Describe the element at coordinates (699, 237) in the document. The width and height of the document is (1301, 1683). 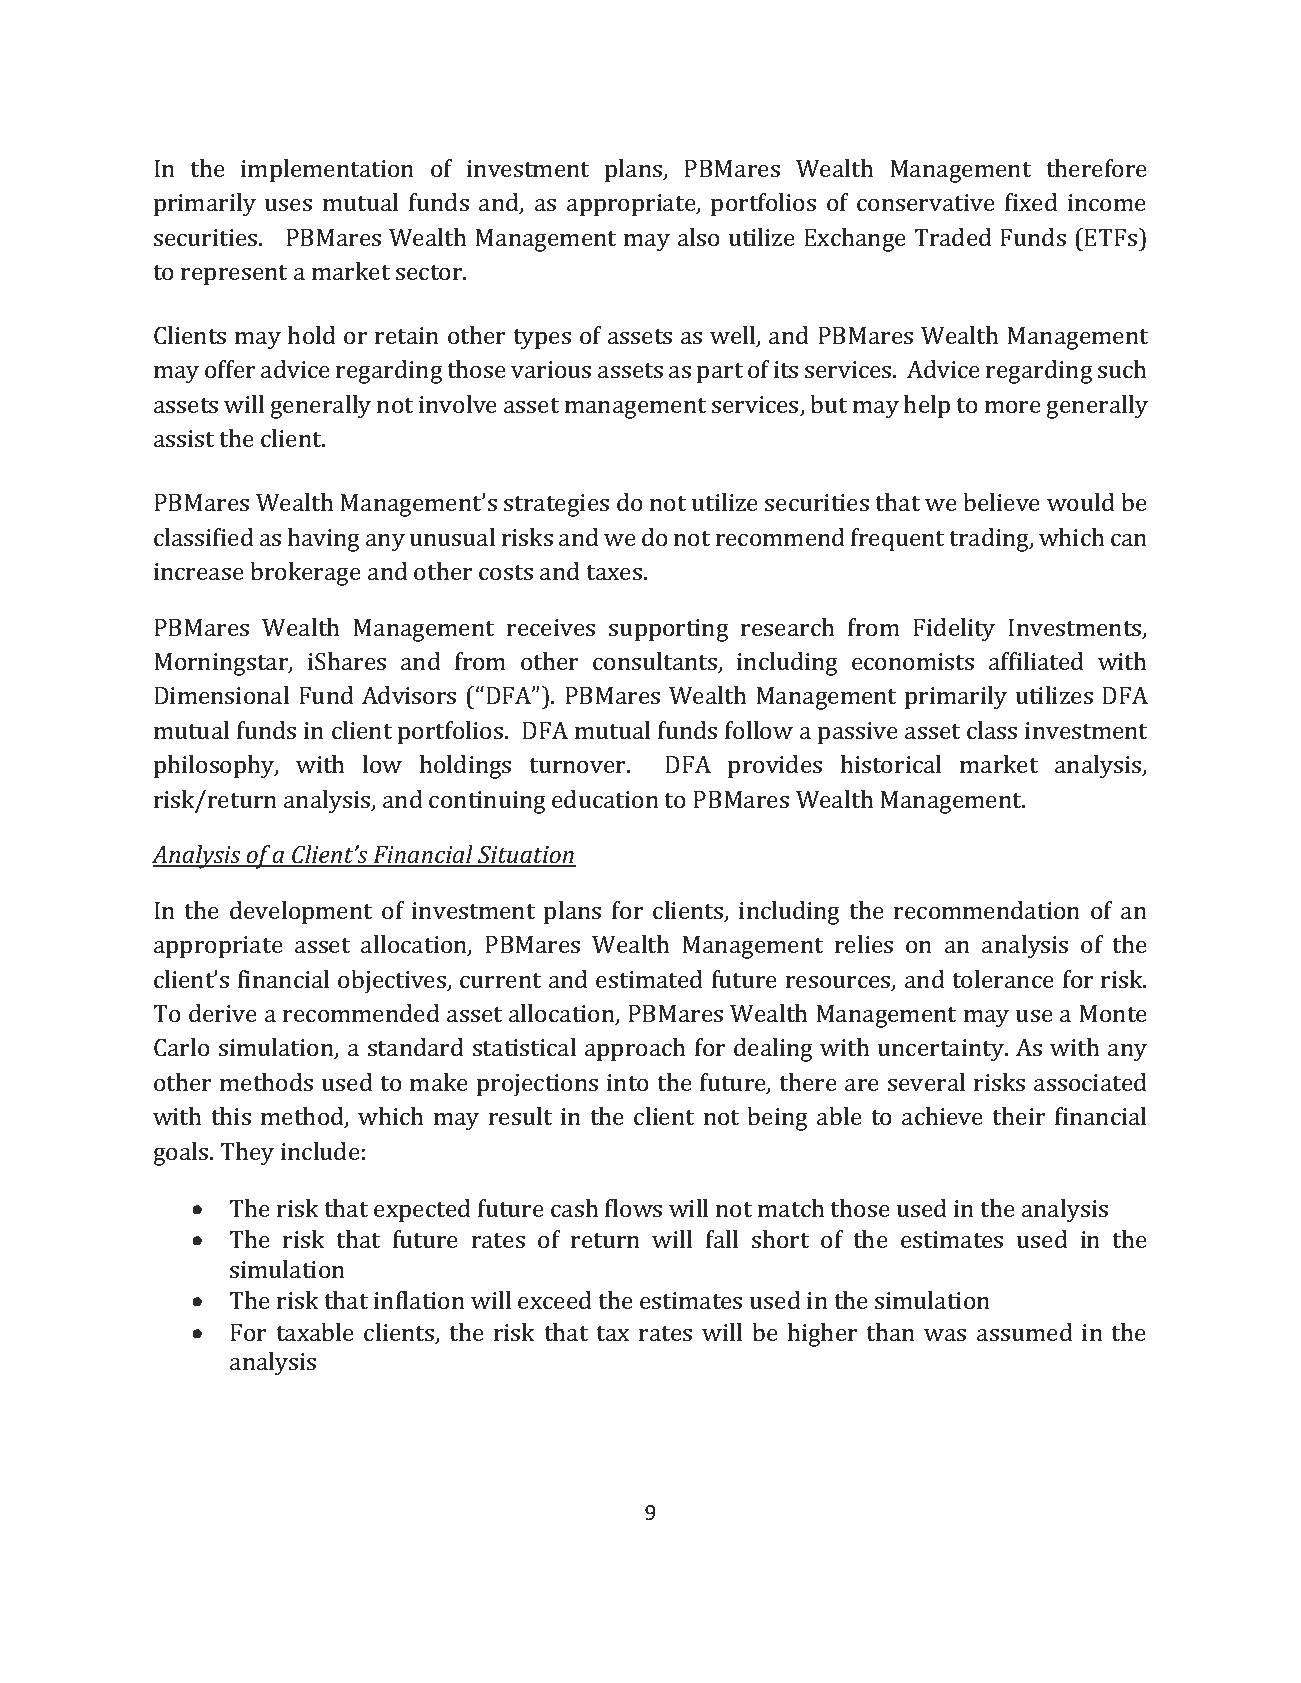
I see `also` at that location.
